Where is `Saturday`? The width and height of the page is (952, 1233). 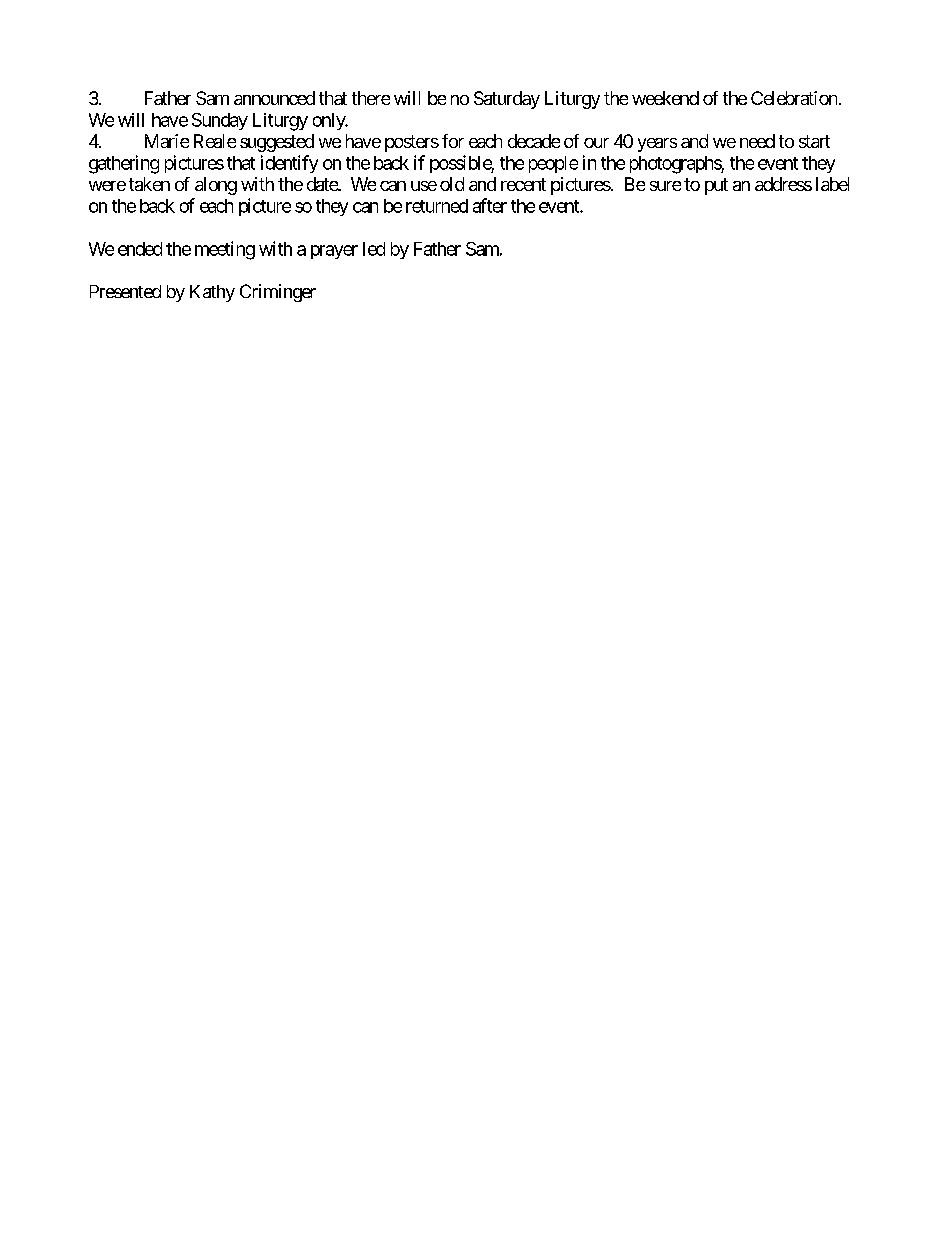 Saturday is located at coordinates (507, 100).
